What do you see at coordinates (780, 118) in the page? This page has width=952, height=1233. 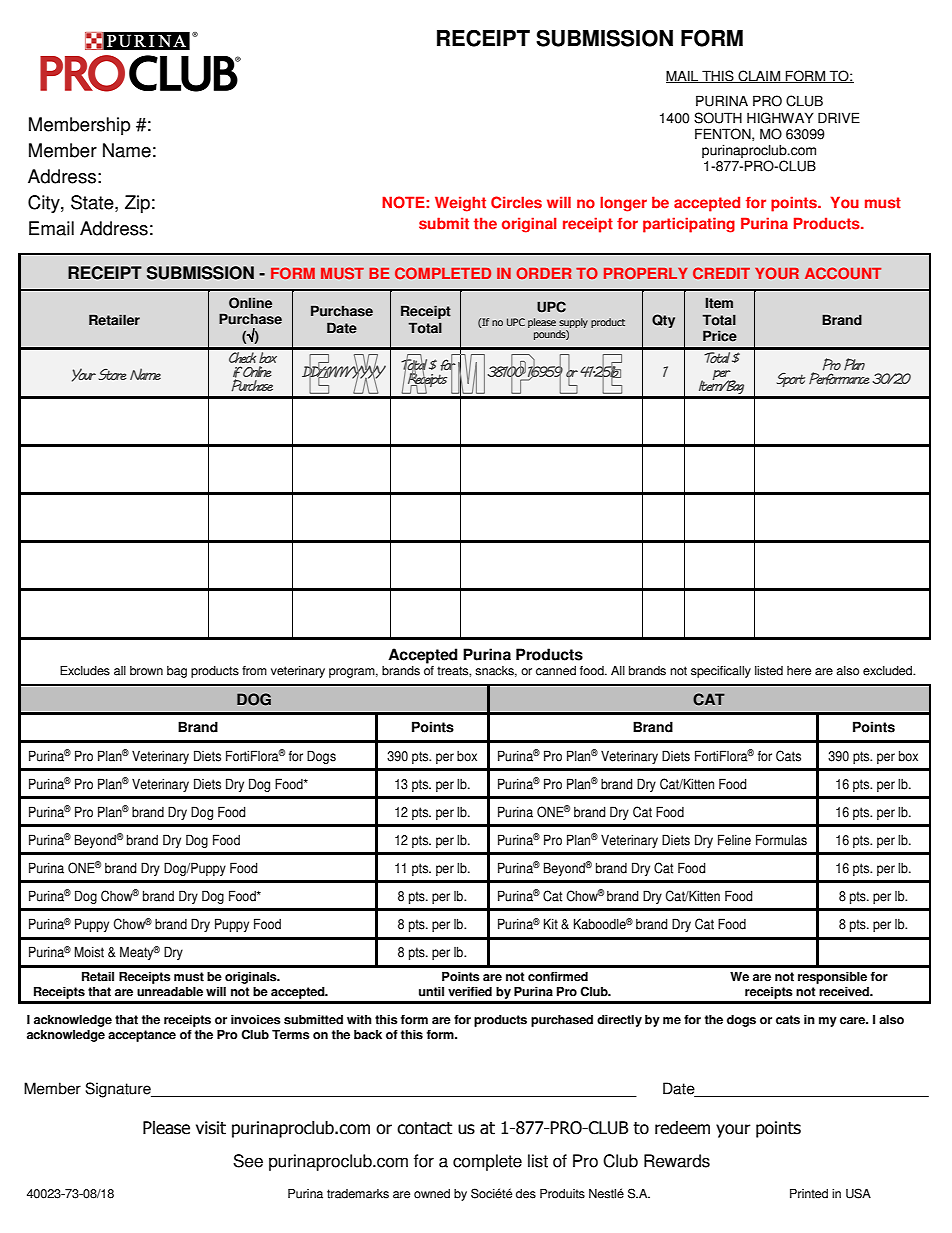 I see `HIGHWAY` at bounding box center [780, 118].
